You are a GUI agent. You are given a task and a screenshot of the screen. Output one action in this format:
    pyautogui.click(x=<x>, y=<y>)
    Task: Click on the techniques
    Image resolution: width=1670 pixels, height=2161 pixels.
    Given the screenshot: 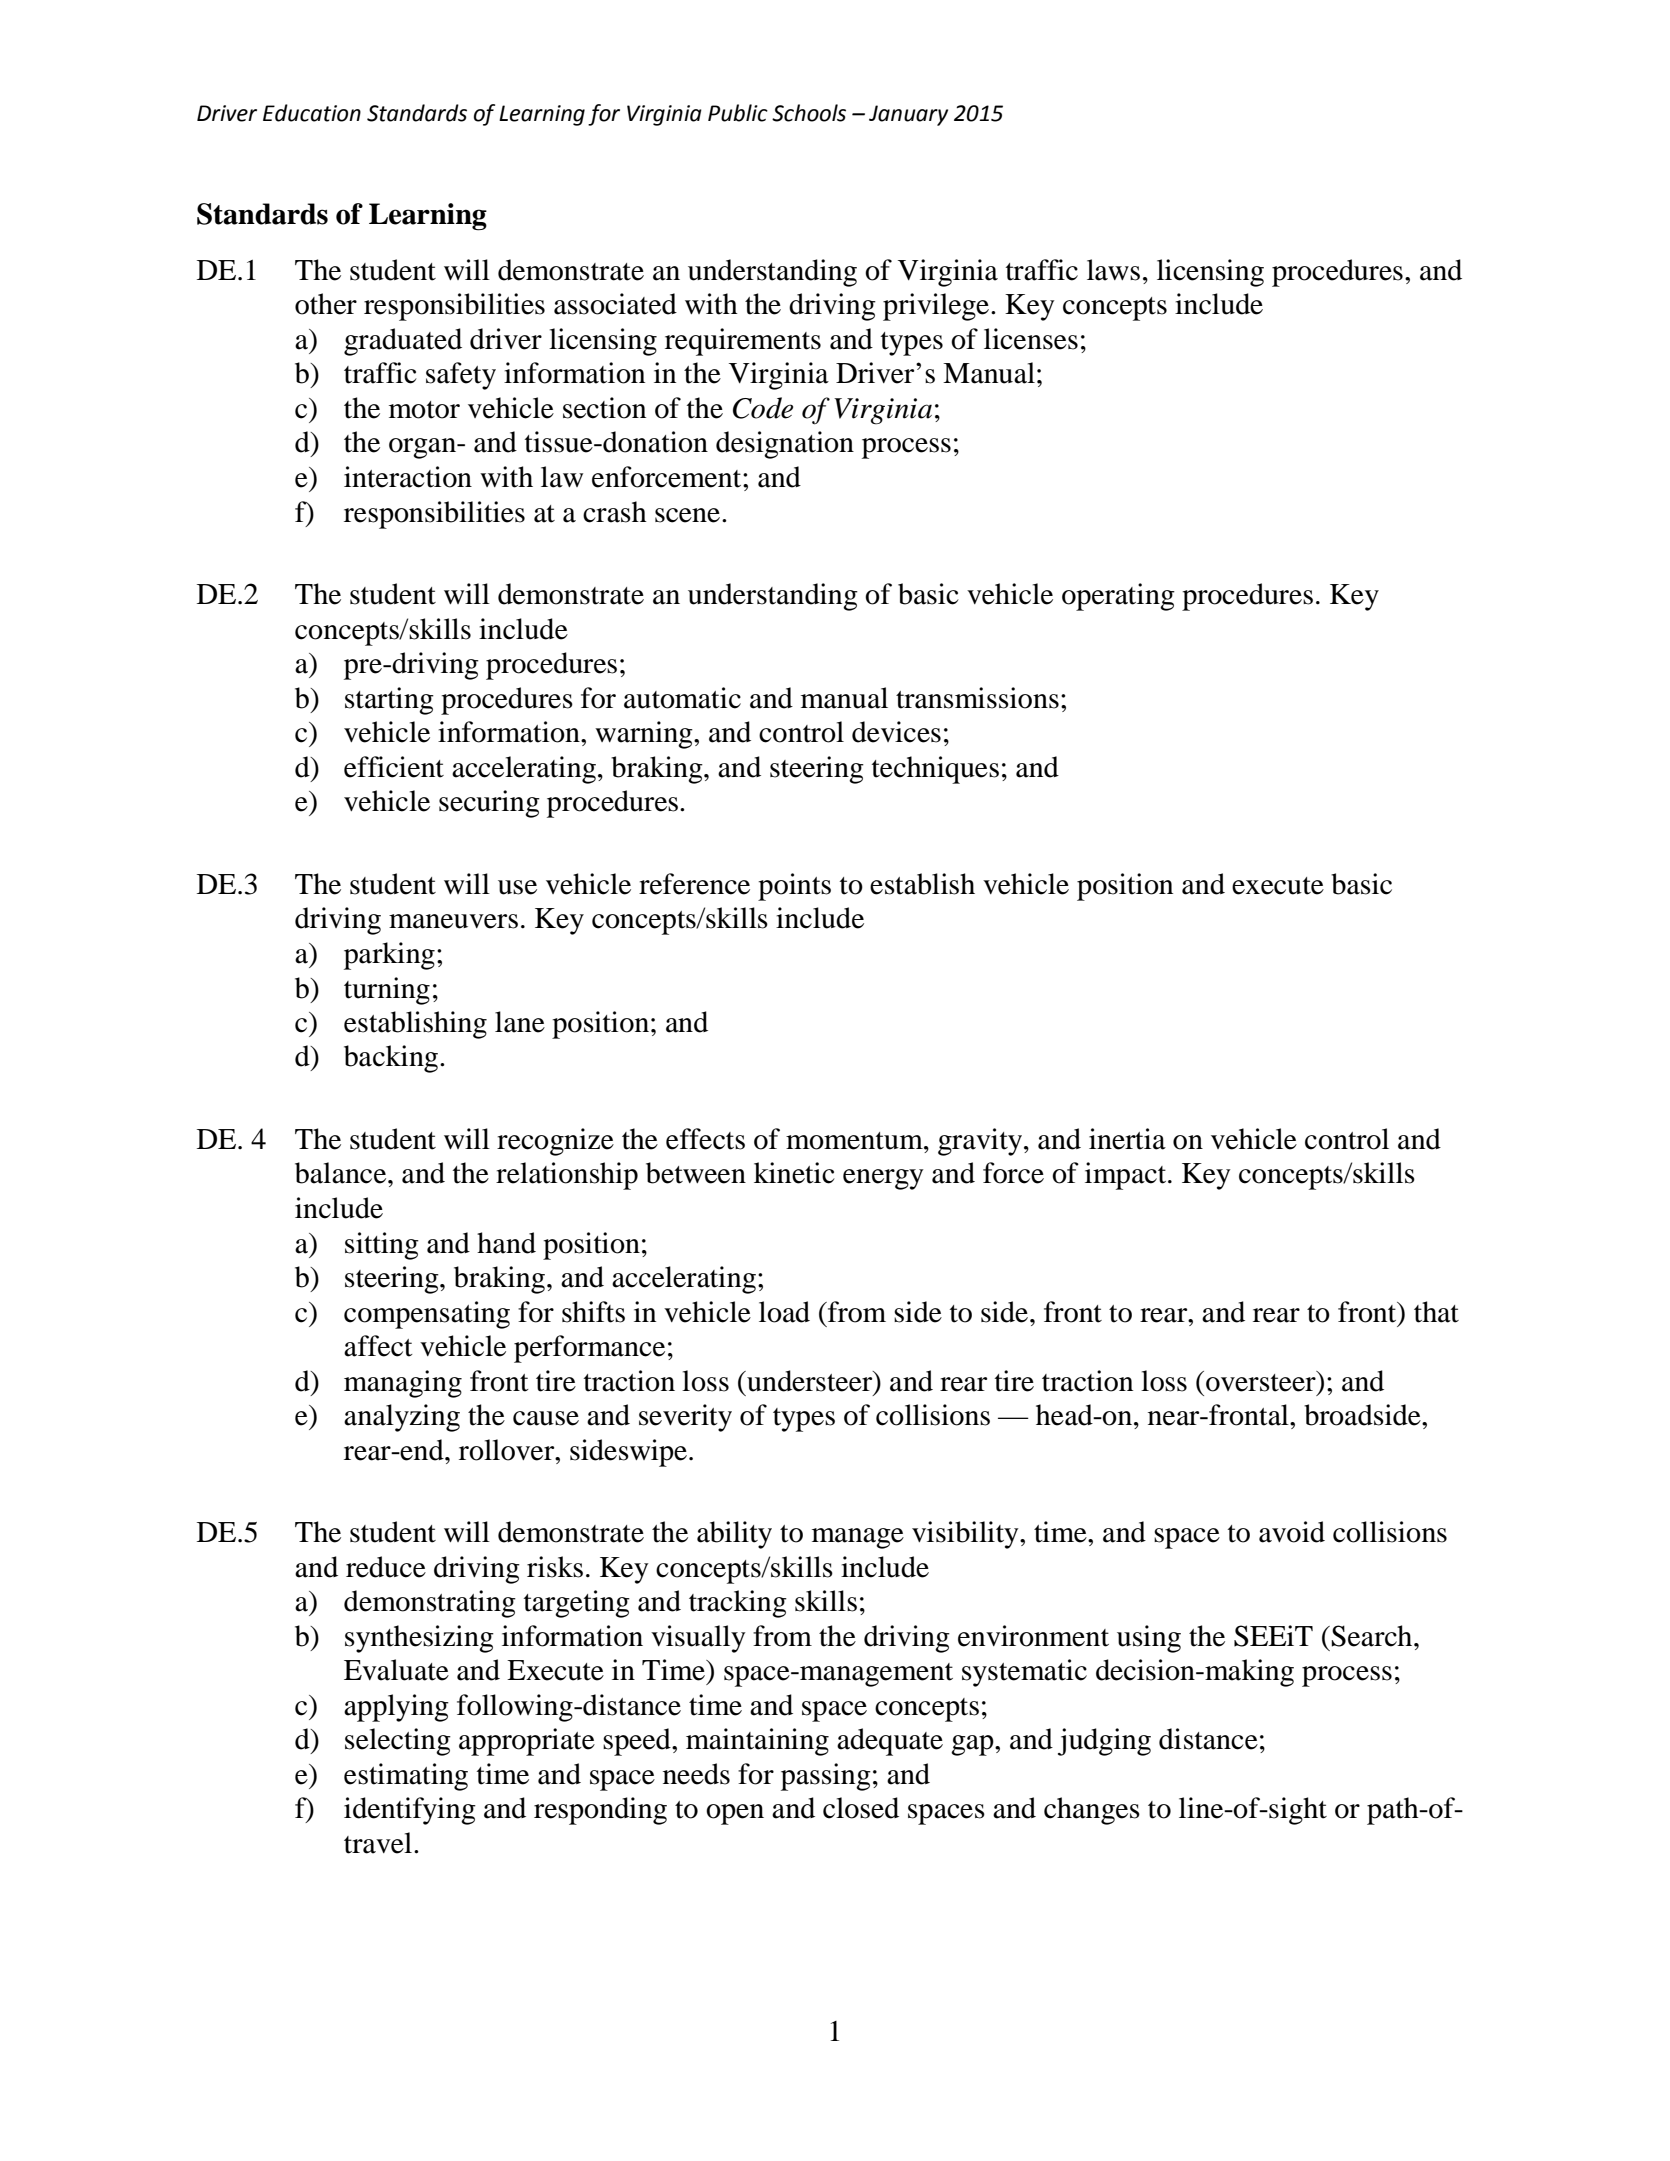 What is the action you would take?
    pyautogui.click(x=935, y=770)
